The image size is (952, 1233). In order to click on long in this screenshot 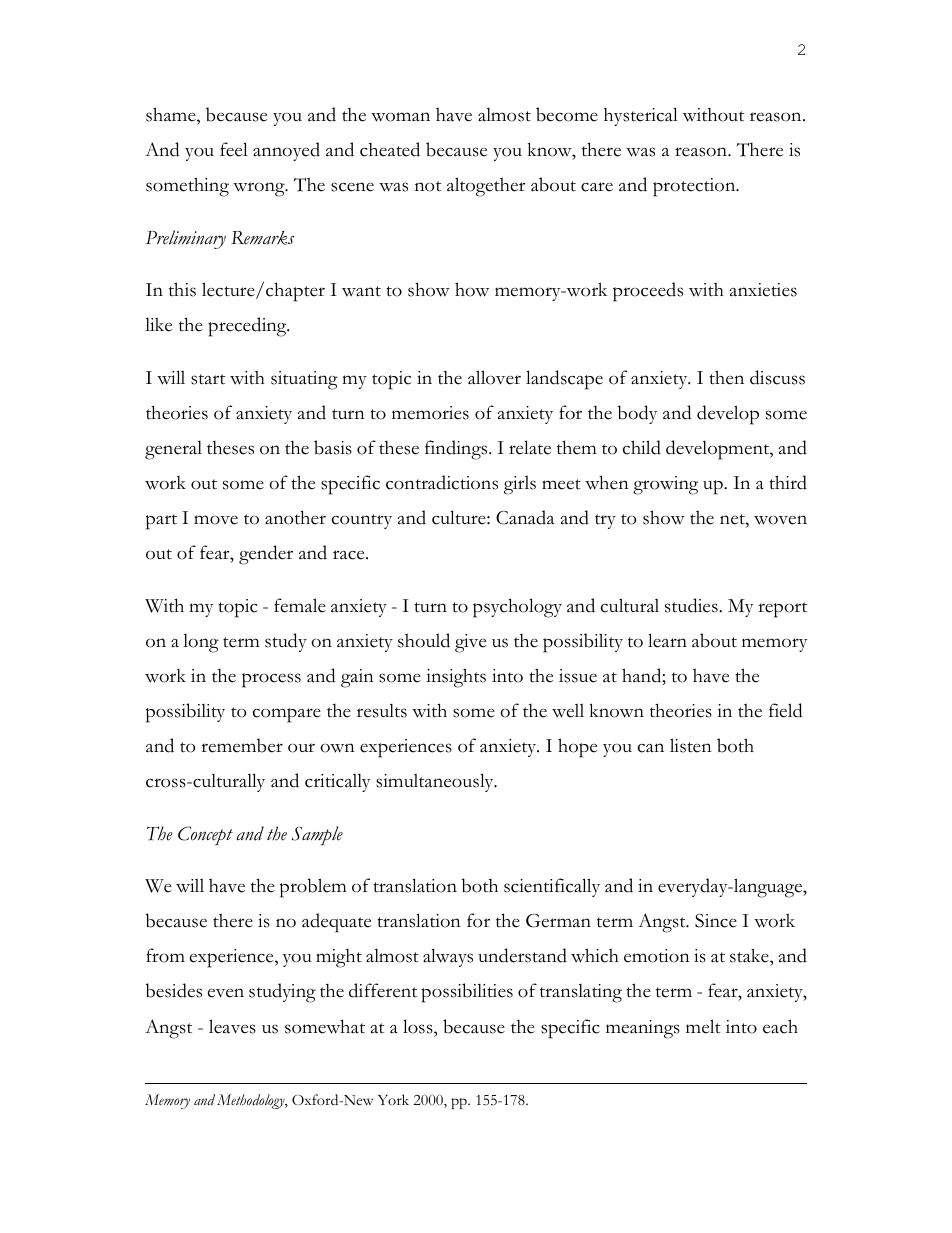, I will do `click(201, 643)`.
